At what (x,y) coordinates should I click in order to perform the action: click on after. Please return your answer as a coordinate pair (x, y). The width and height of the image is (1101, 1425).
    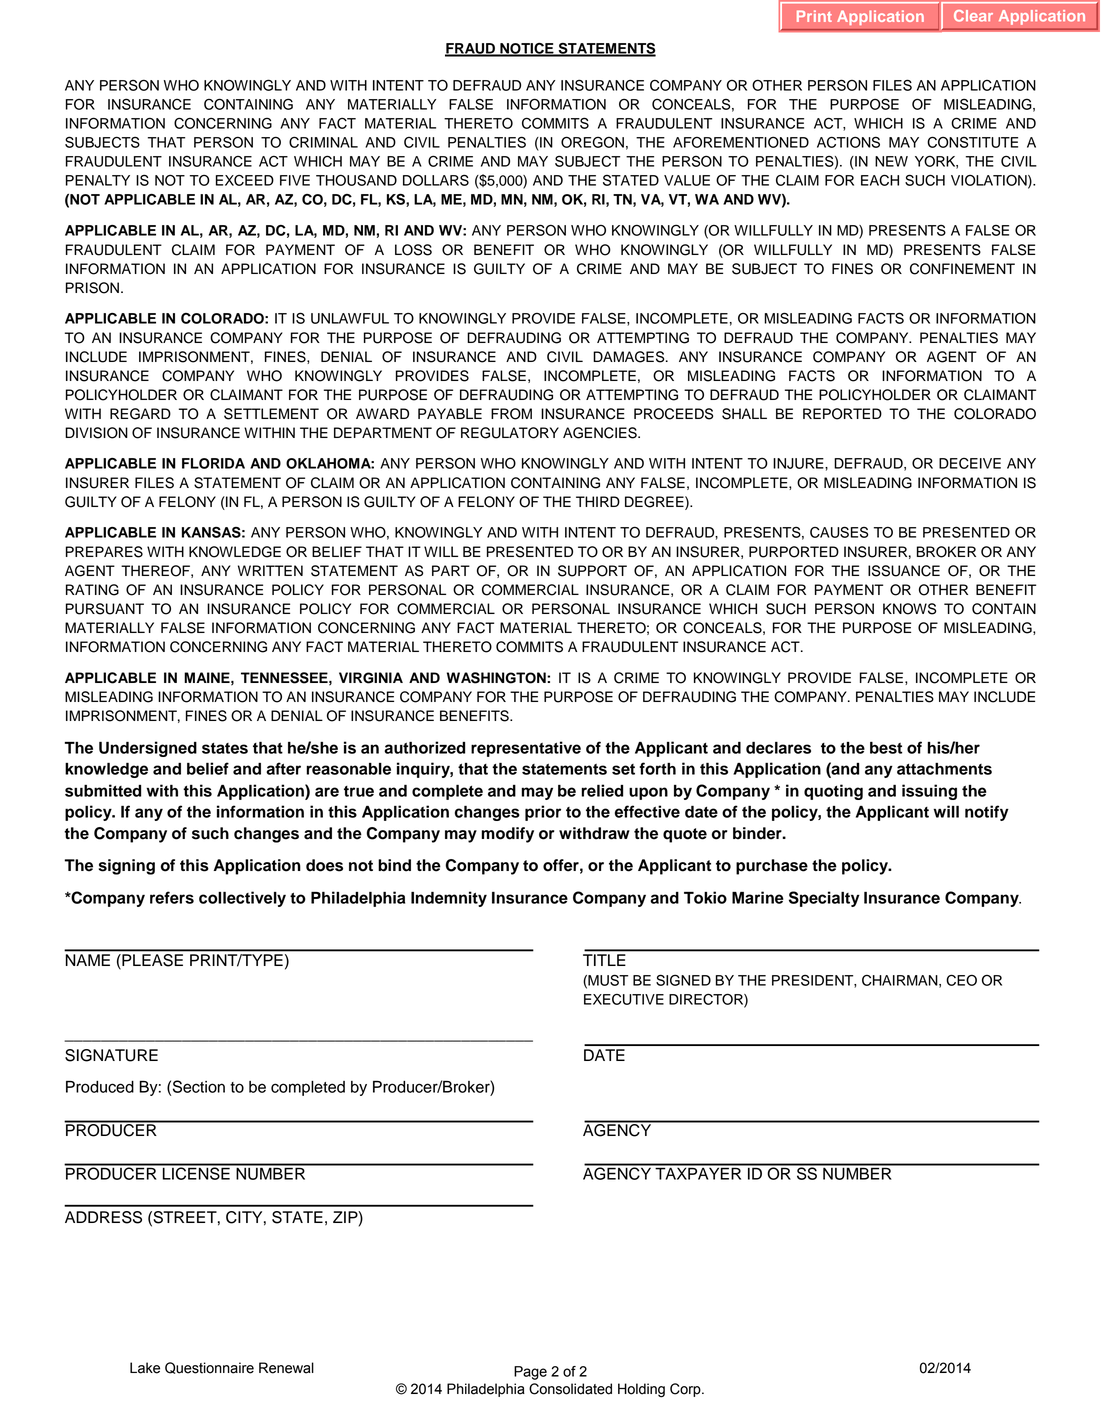
    Looking at the image, I should click on (283, 768).
